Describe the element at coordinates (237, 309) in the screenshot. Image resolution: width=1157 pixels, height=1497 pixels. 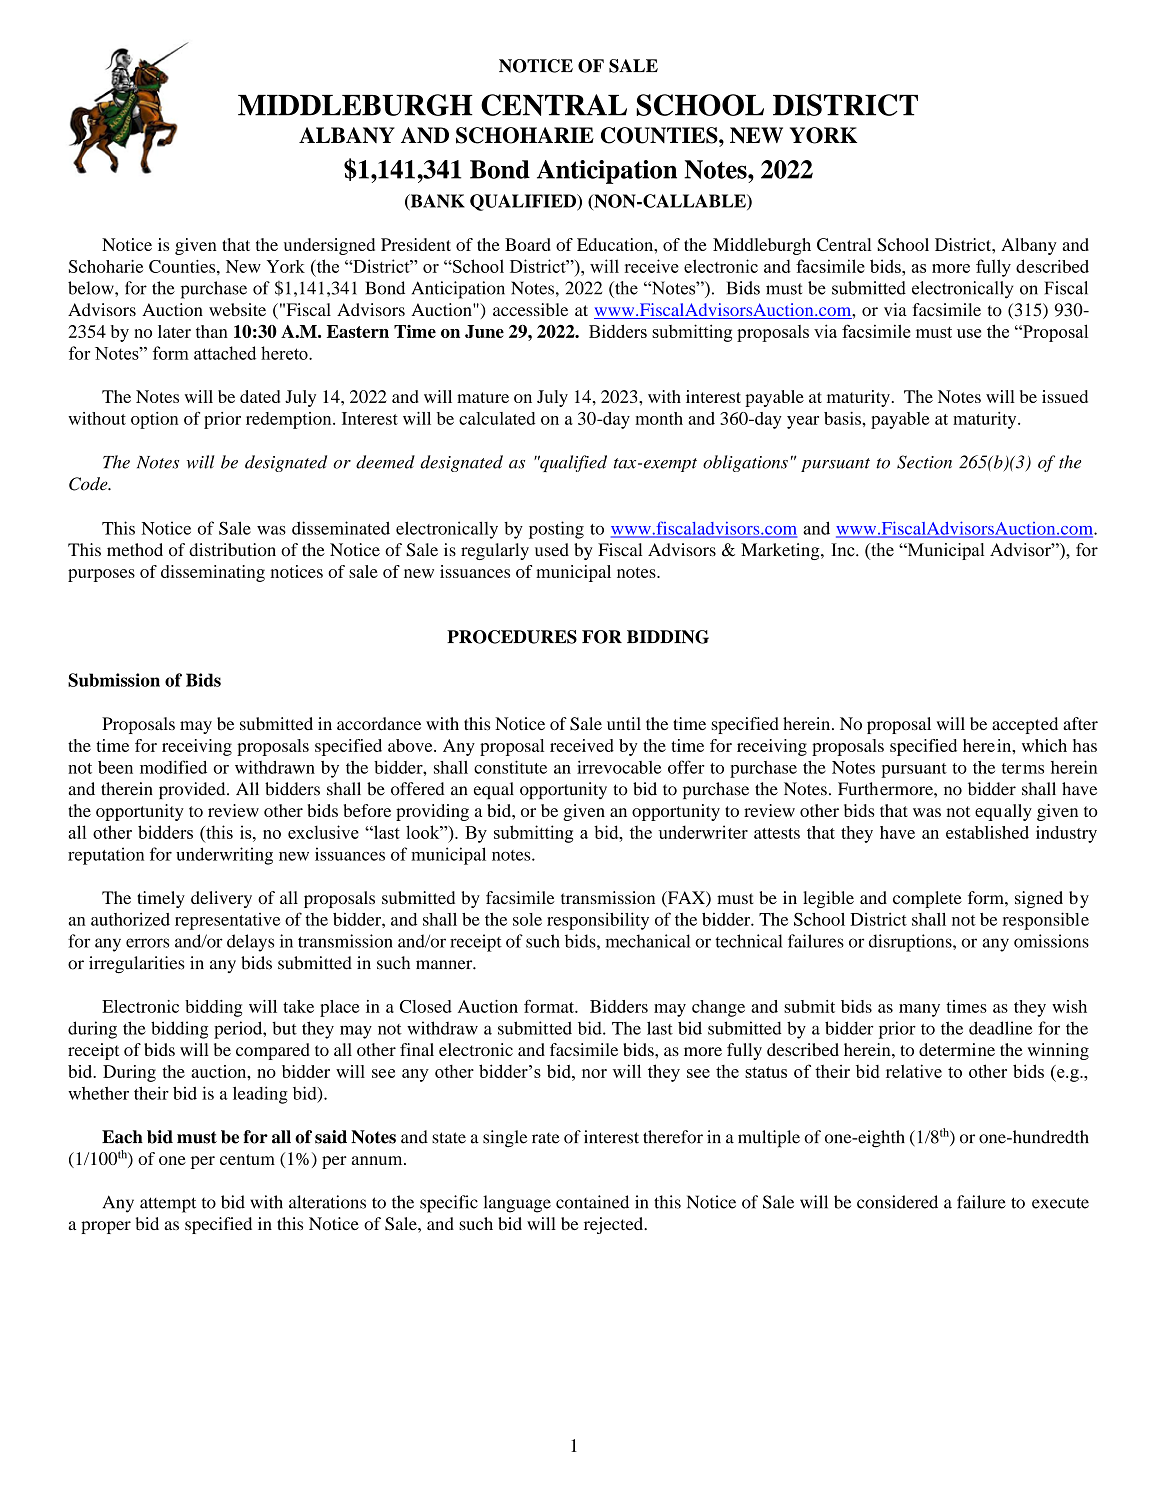
I see `website` at that location.
